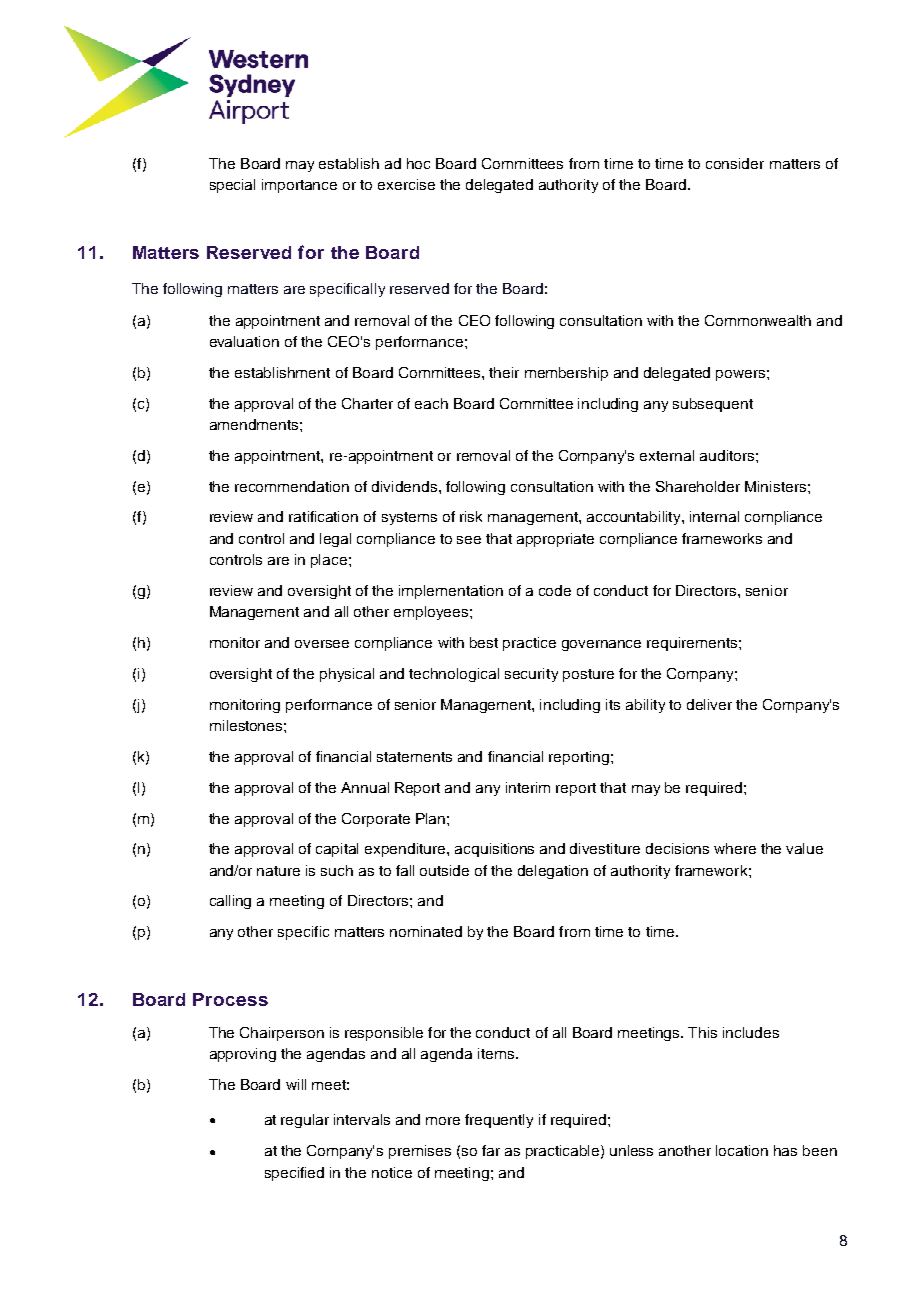 The image size is (924, 1308). Describe the element at coordinates (418, 163) in the page. I see `hoc` at that location.
